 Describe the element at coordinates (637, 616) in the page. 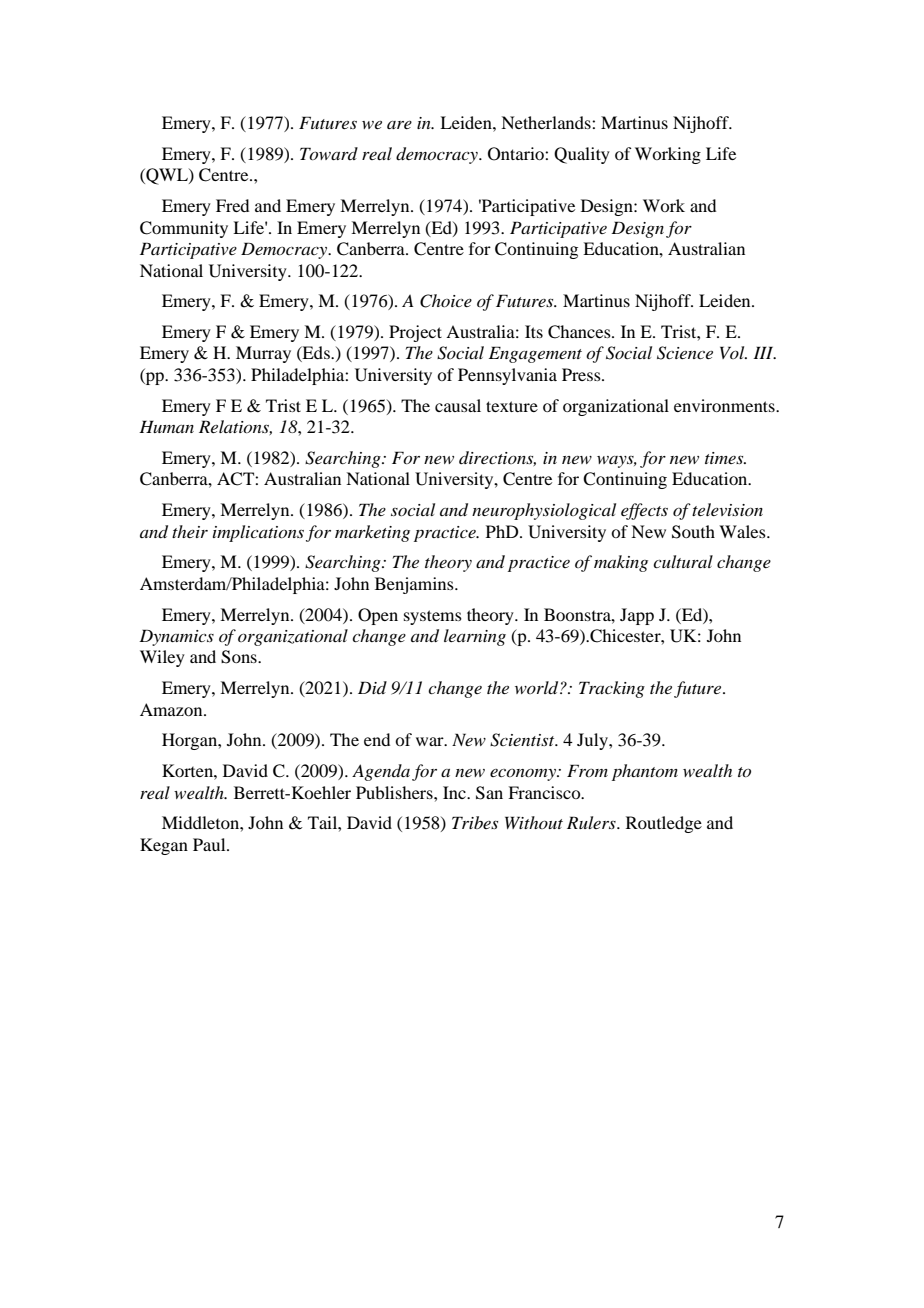

I see `Japp` at that location.
